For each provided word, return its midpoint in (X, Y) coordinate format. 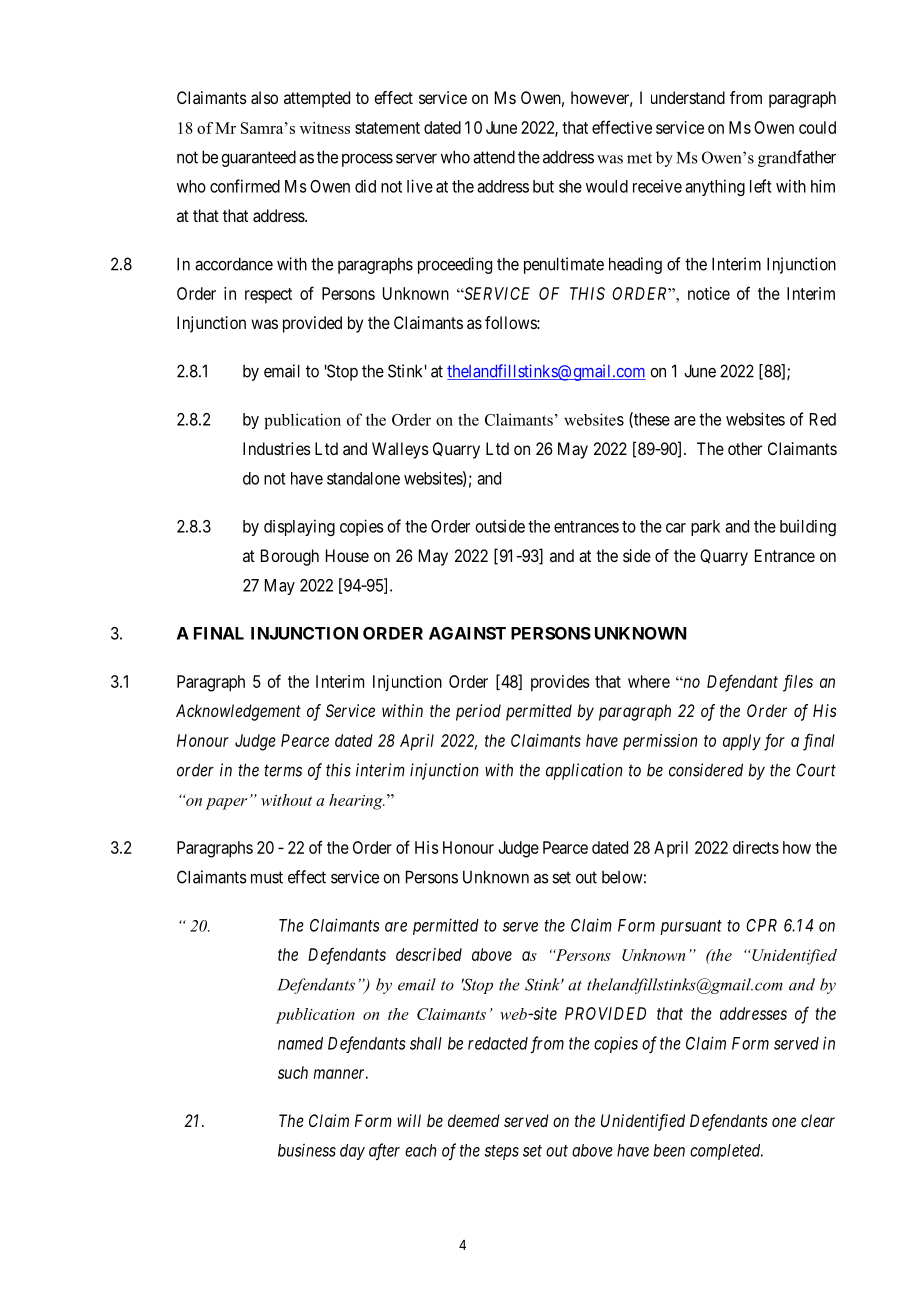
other (745, 448)
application (584, 771)
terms (283, 770)
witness (325, 128)
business (307, 1150)
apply (742, 742)
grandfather (797, 158)
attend (494, 157)
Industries (277, 448)
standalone (363, 478)
